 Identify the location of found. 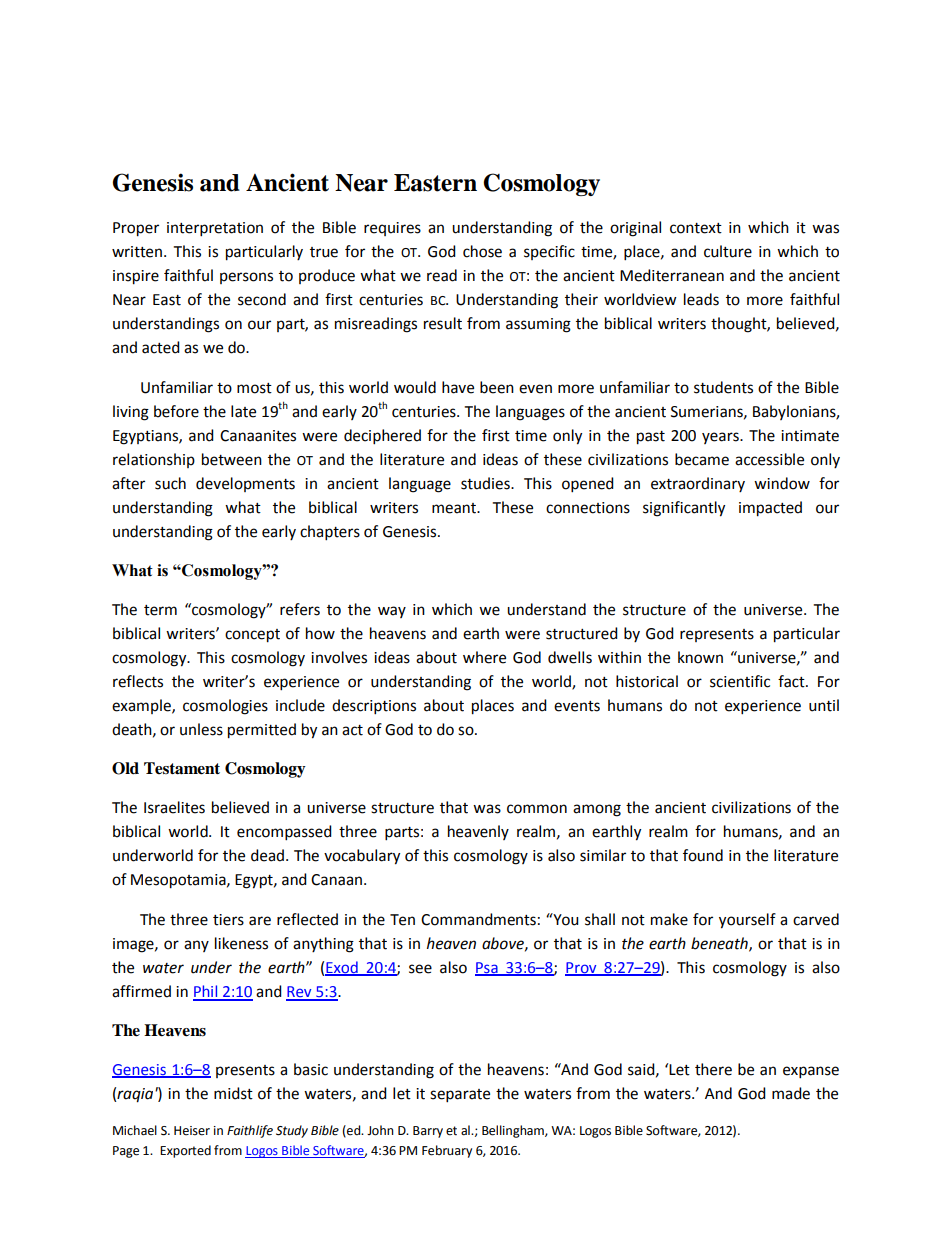
(703, 855).
